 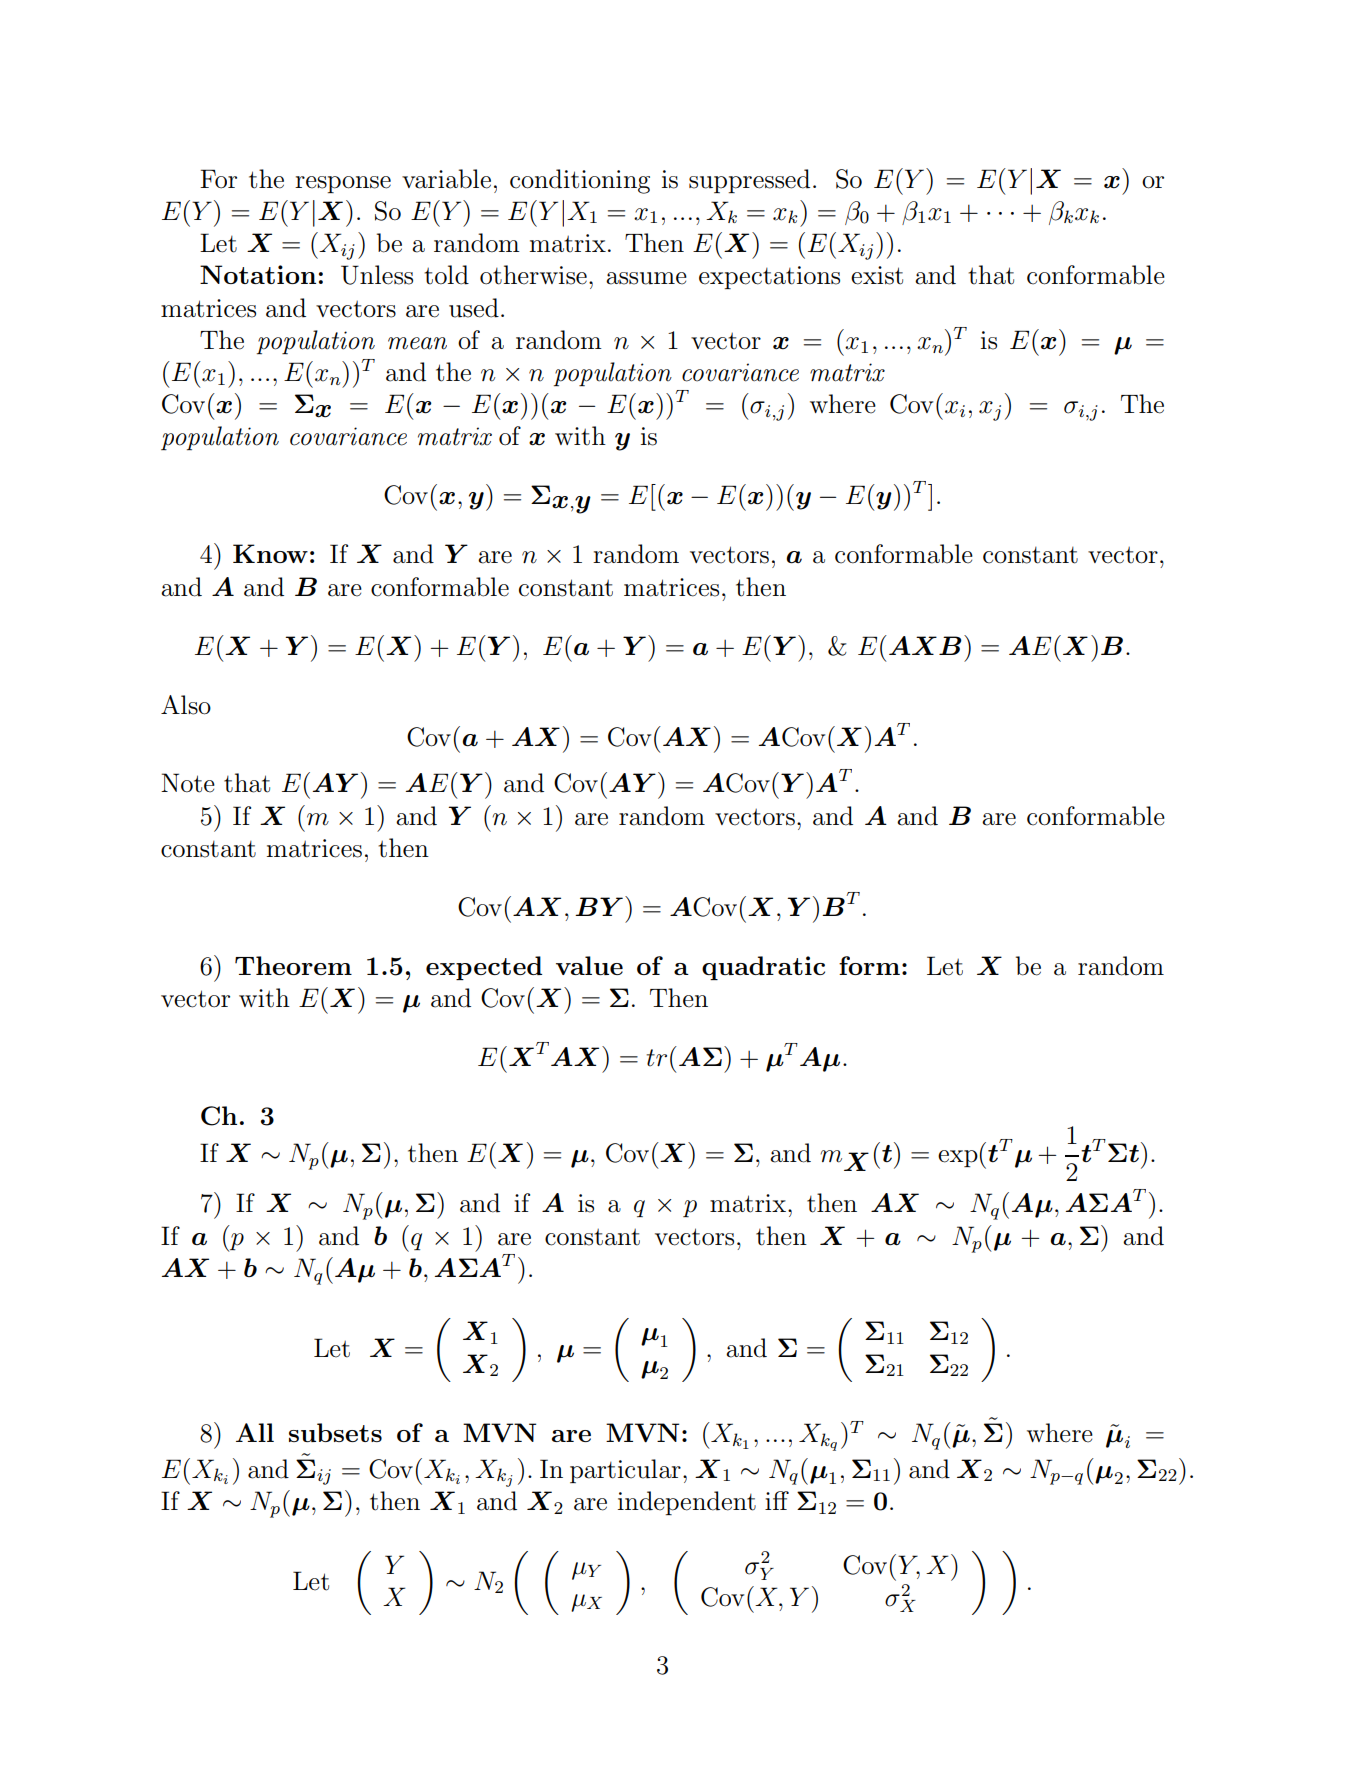 I want to click on quadratic, so click(x=763, y=968).
